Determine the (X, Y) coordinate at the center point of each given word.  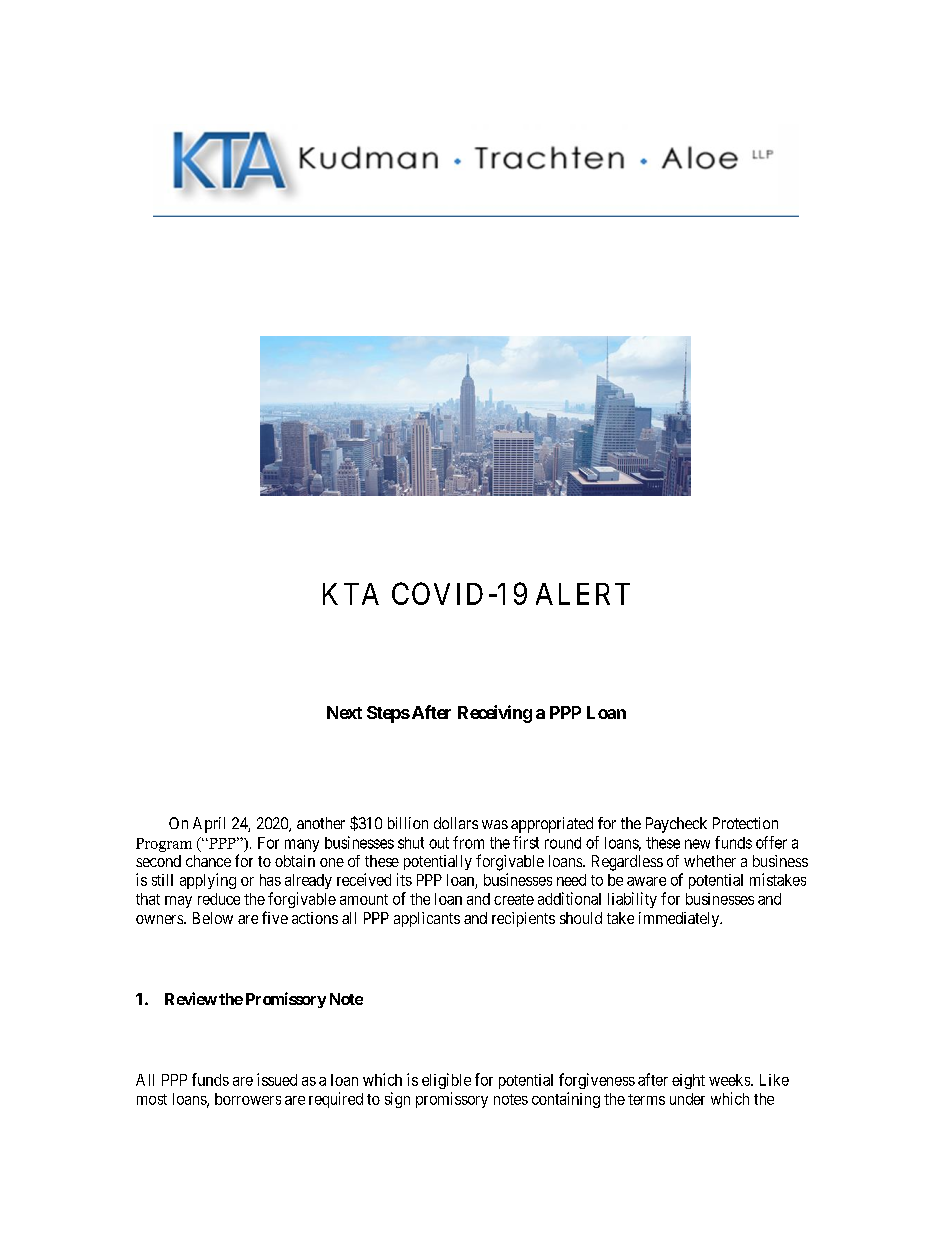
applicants (427, 919)
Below (213, 918)
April (209, 825)
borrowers (248, 1099)
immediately (680, 919)
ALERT (583, 594)
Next (344, 712)
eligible (446, 1081)
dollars (456, 823)
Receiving (495, 714)
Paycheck (676, 825)
